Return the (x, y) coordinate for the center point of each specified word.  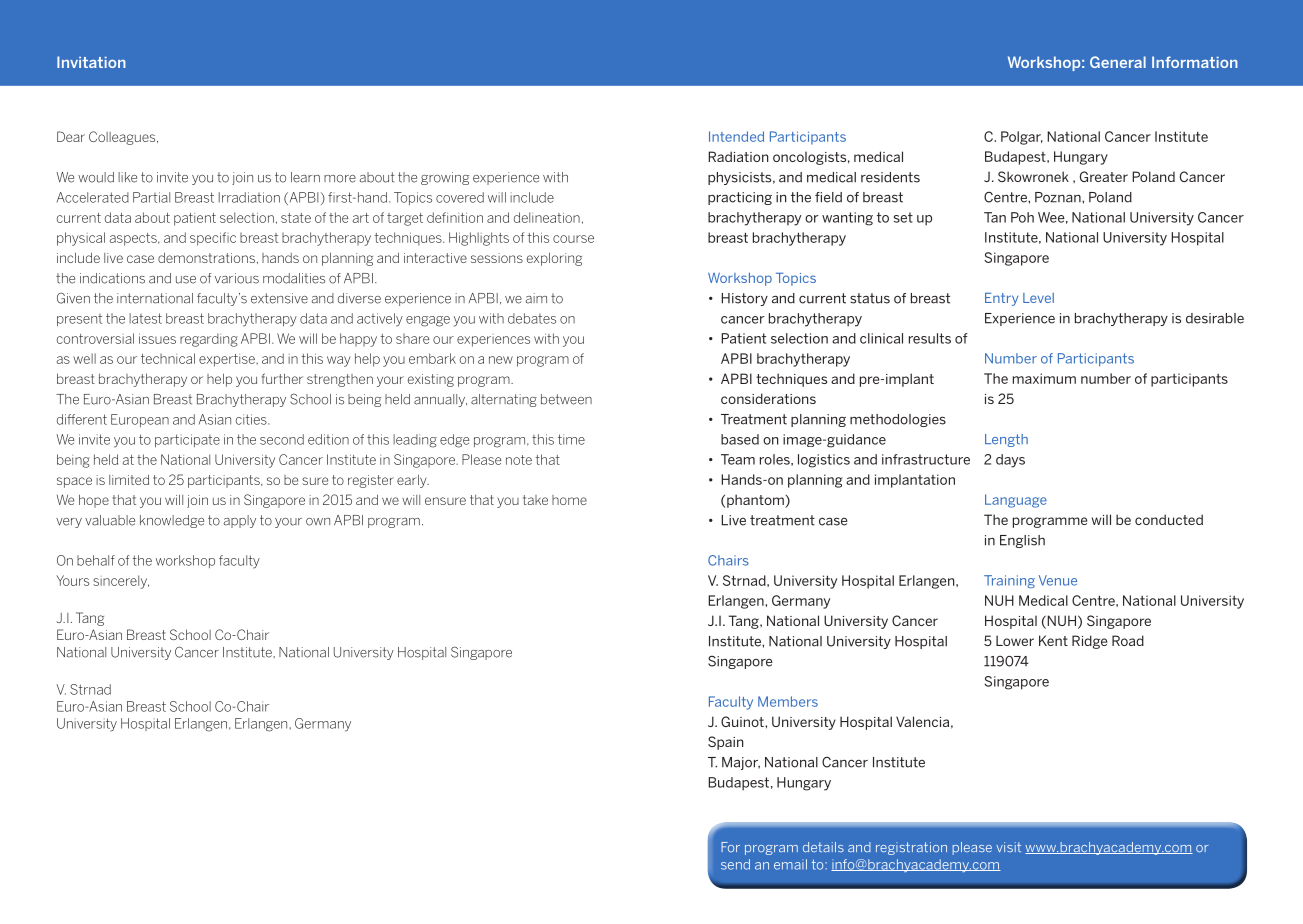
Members (788, 701)
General (1118, 62)
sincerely (121, 582)
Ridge (1089, 642)
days (1010, 461)
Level (1038, 298)
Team (738, 459)
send (735, 864)
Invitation (91, 62)
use (186, 280)
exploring (554, 259)
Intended (736, 136)
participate (187, 440)
